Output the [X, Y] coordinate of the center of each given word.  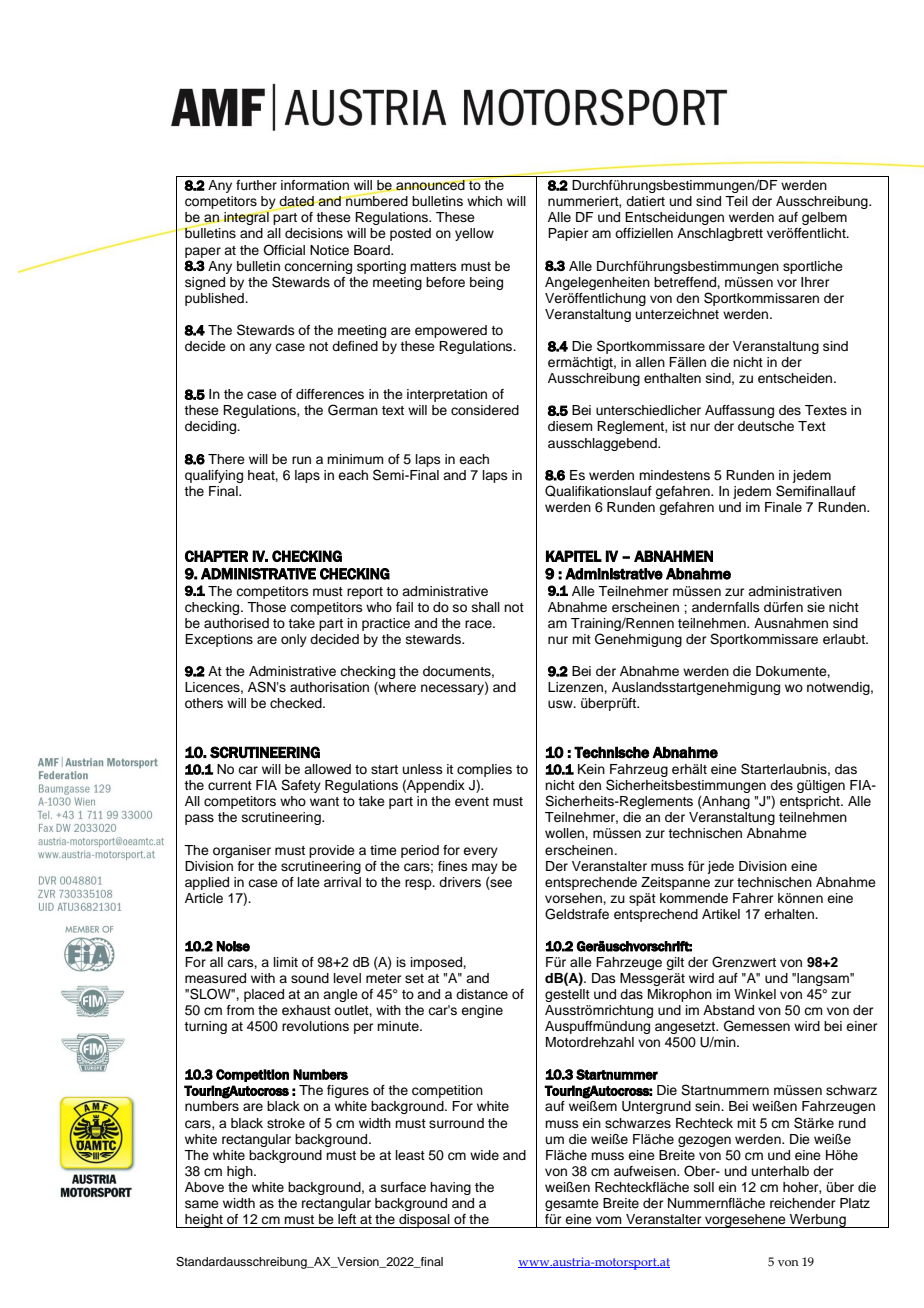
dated [297, 202]
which [484, 201]
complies [484, 770]
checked [297, 703]
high [241, 1172]
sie [816, 607]
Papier [568, 234]
